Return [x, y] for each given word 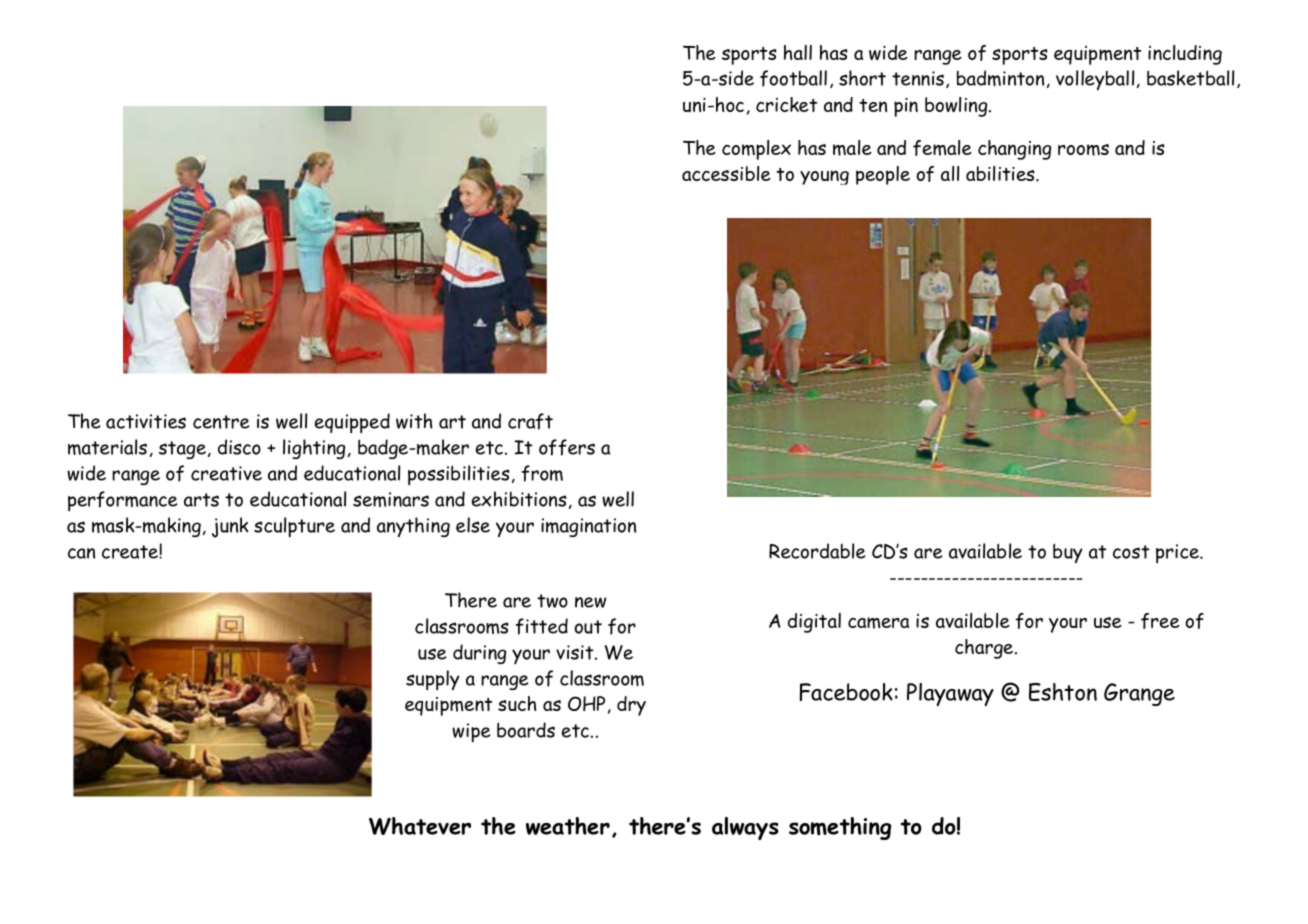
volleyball [1095, 80]
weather [568, 826]
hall [798, 52]
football [793, 78]
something [840, 828]
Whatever [420, 826]
